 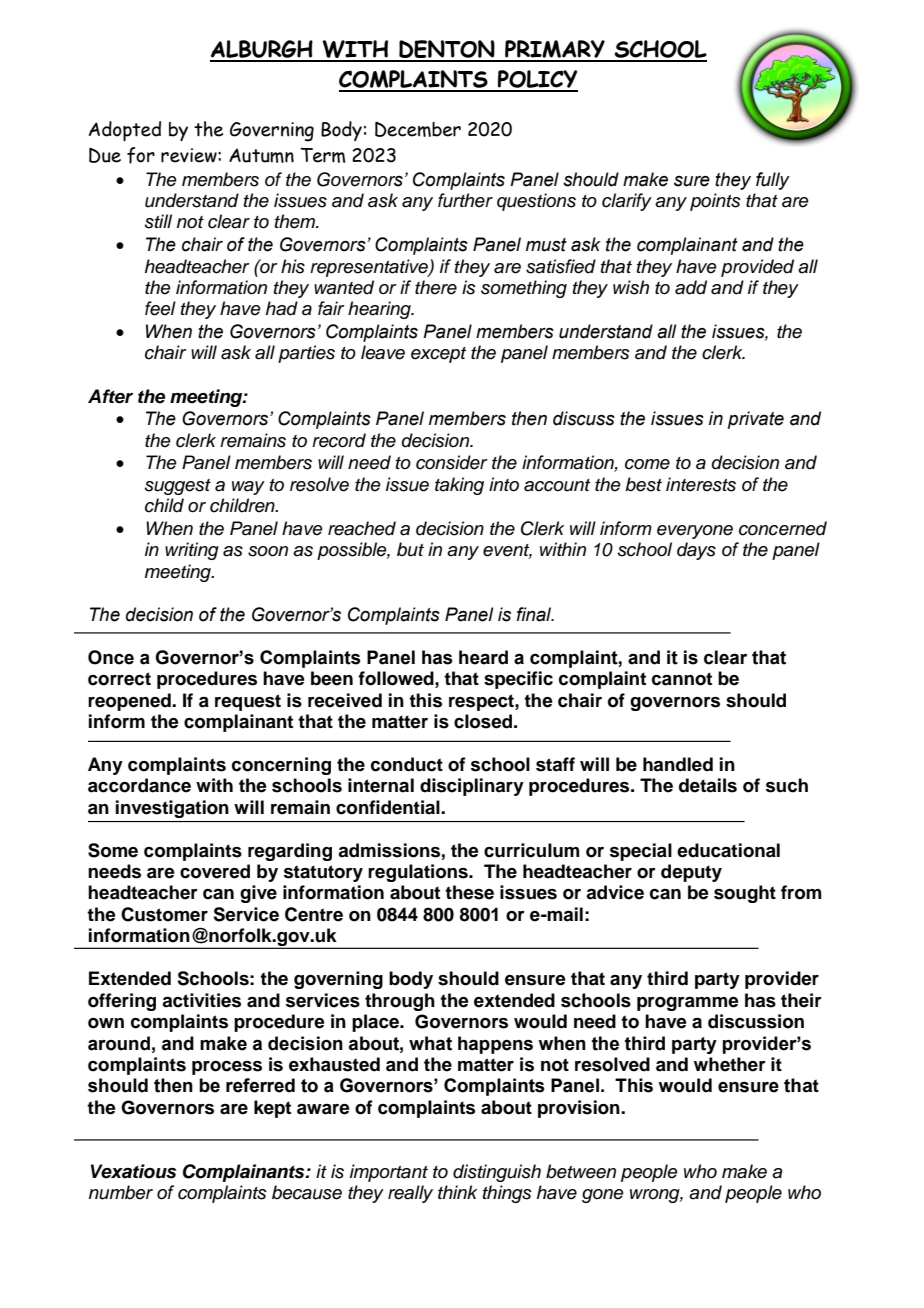 I want to click on think, so click(x=457, y=1192).
